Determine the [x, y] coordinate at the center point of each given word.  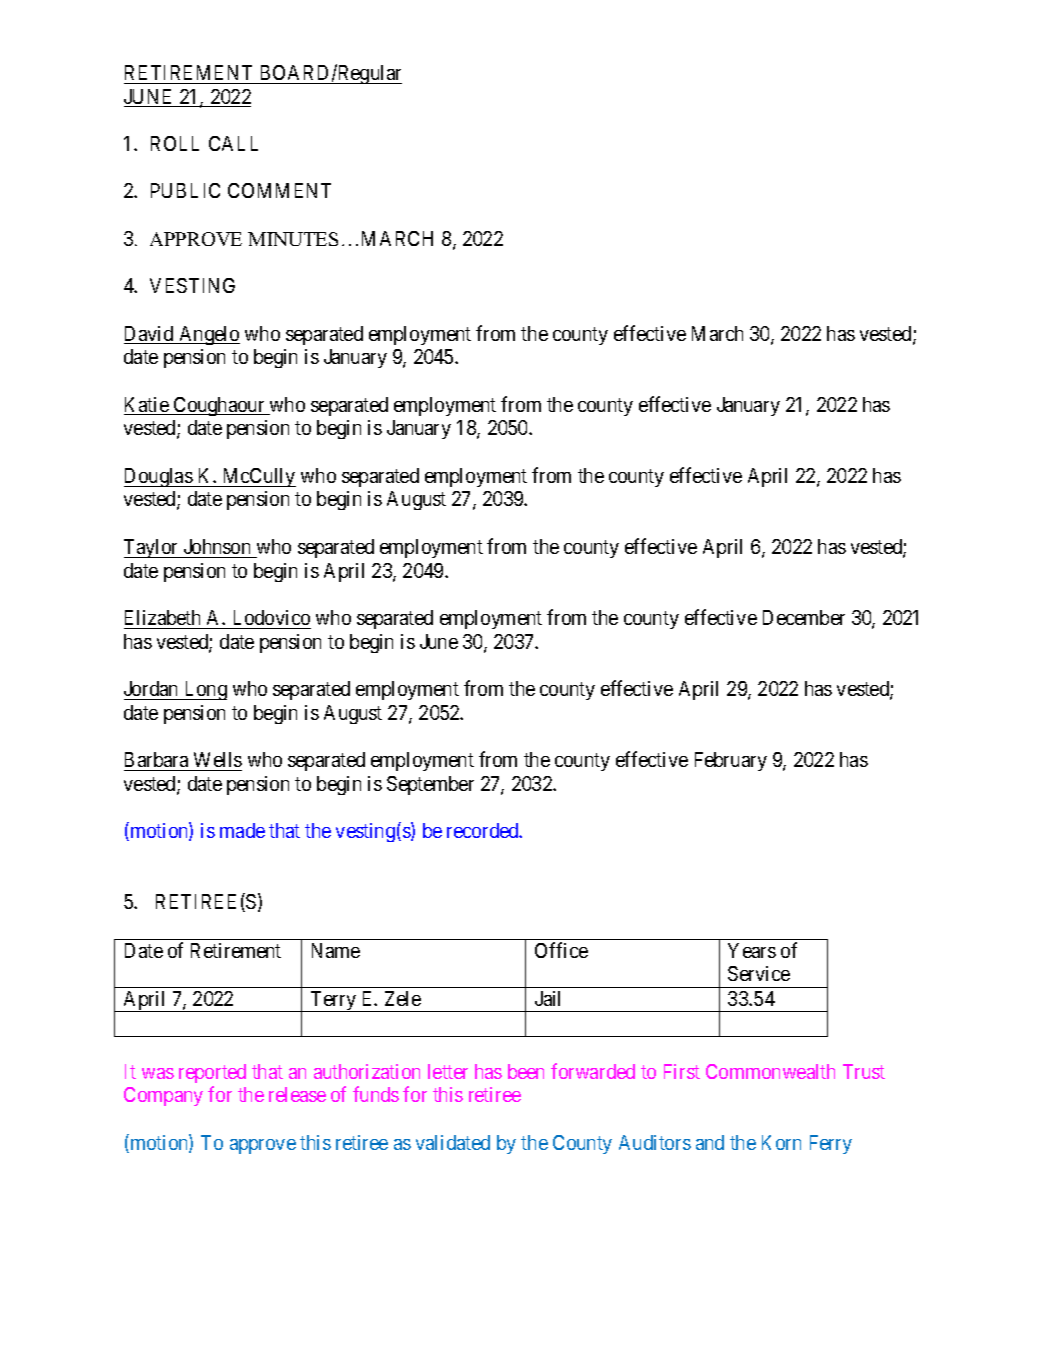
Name [336, 950]
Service [759, 973]
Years [752, 950]
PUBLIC [185, 190]
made [242, 830]
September [430, 785]
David [150, 335]
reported [212, 1073]
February [731, 761]
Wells [218, 759]
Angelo [208, 335]
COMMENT [279, 190]
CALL [233, 143]
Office [561, 950]
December [804, 617]
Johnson [217, 546]
